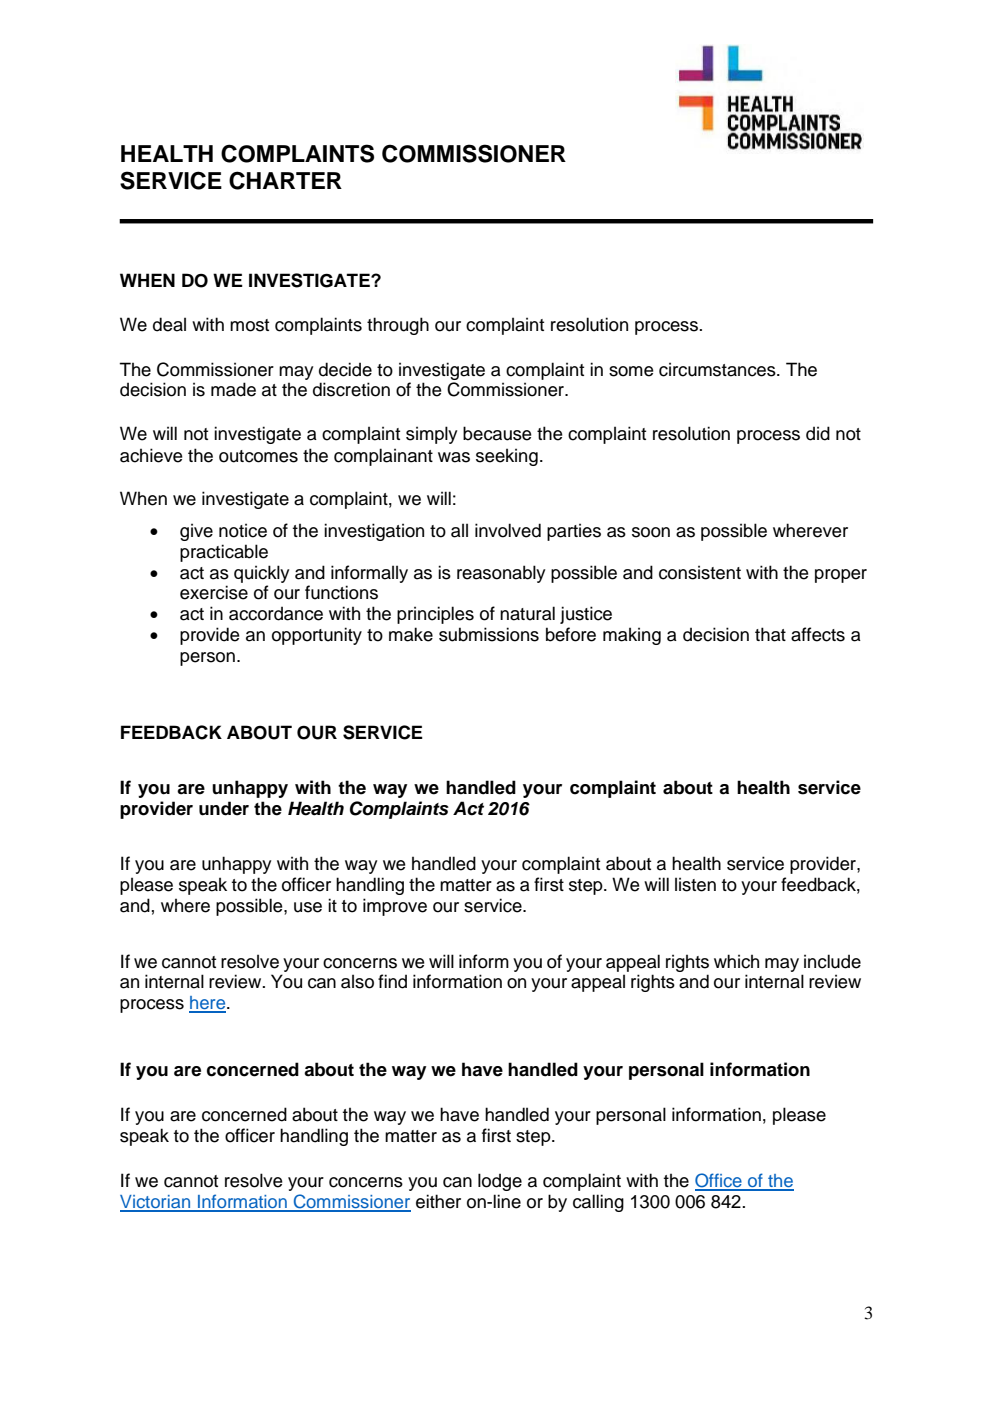 The width and height of the document is (992, 1404). What do you see at coordinates (770, 634) in the document?
I see `that` at bounding box center [770, 634].
